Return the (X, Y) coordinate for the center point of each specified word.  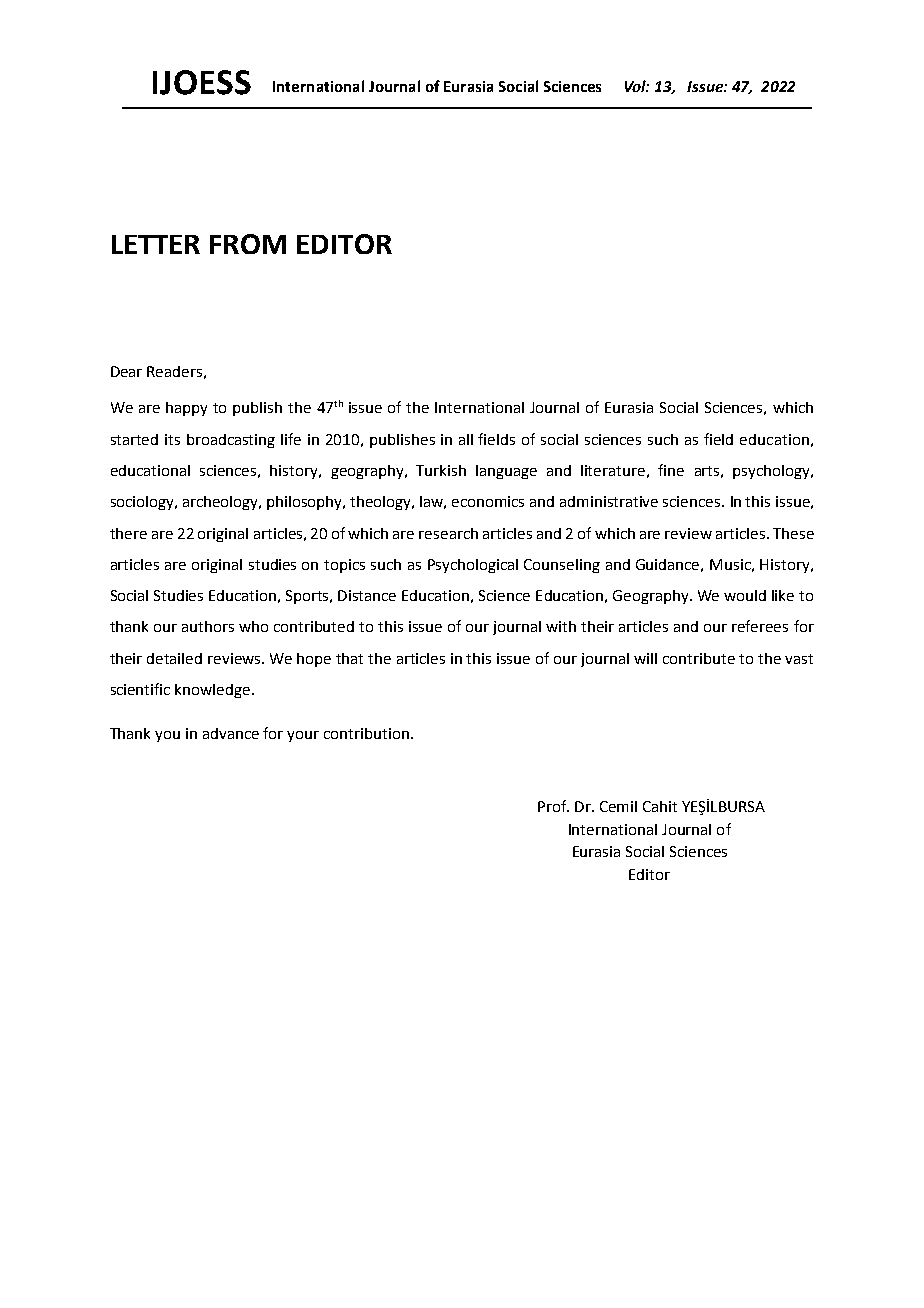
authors (208, 626)
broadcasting (231, 441)
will (645, 658)
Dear (126, 371)
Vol (637, 86)
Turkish (441, 470)
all (466, 439)
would (745, 595)
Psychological (473, 566)
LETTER (156, 244)
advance (231, 733)
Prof (553, 806)
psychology (772, 472)
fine (671, 470)
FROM (248, 244)
